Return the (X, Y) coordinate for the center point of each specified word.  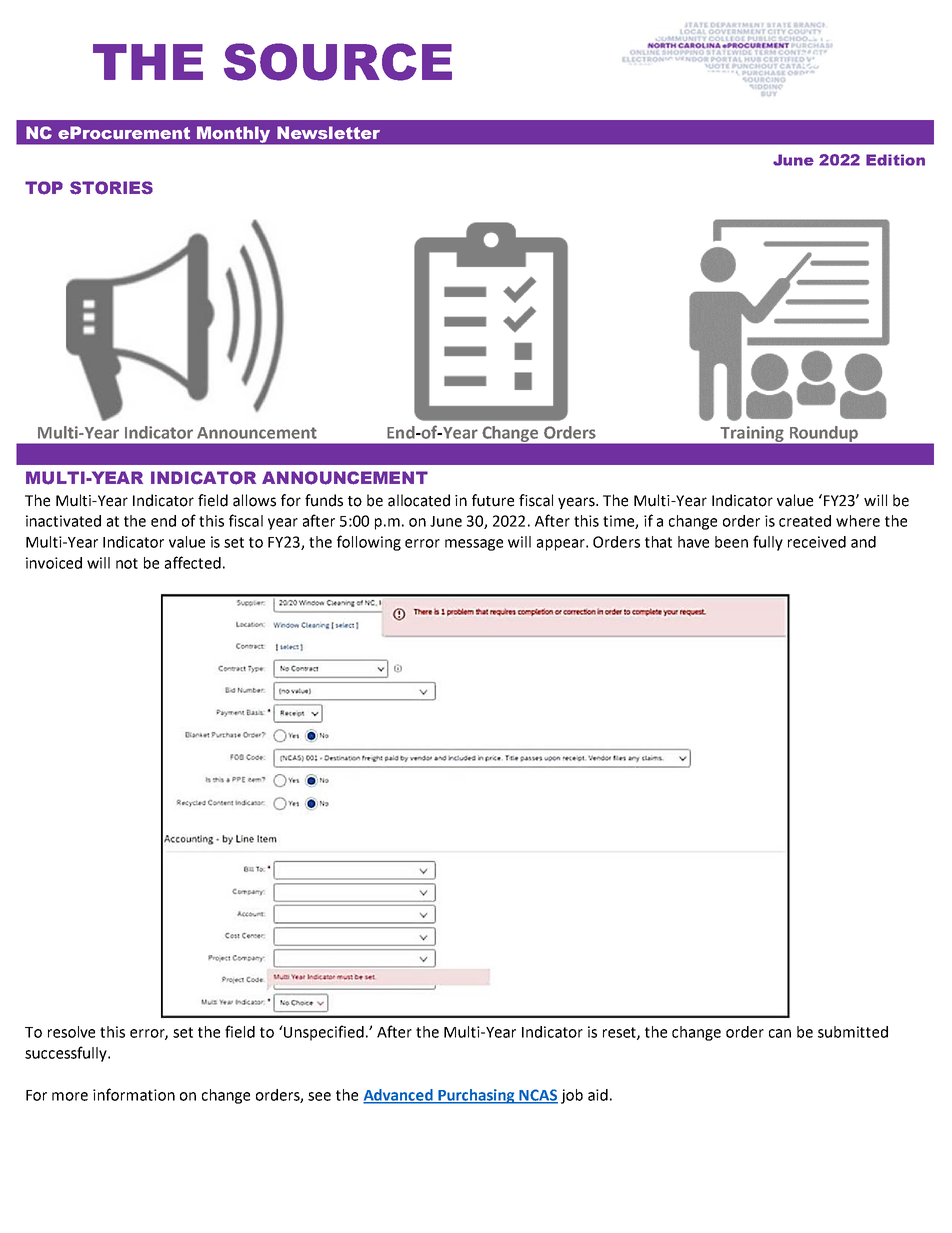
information (134, 1094)
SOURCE (338, 62)
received (817, 542)
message (474, 545)
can (780, 1033)
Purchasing (476, 1096)
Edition (895, 160)
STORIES (111, 188)
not (127, 563)
